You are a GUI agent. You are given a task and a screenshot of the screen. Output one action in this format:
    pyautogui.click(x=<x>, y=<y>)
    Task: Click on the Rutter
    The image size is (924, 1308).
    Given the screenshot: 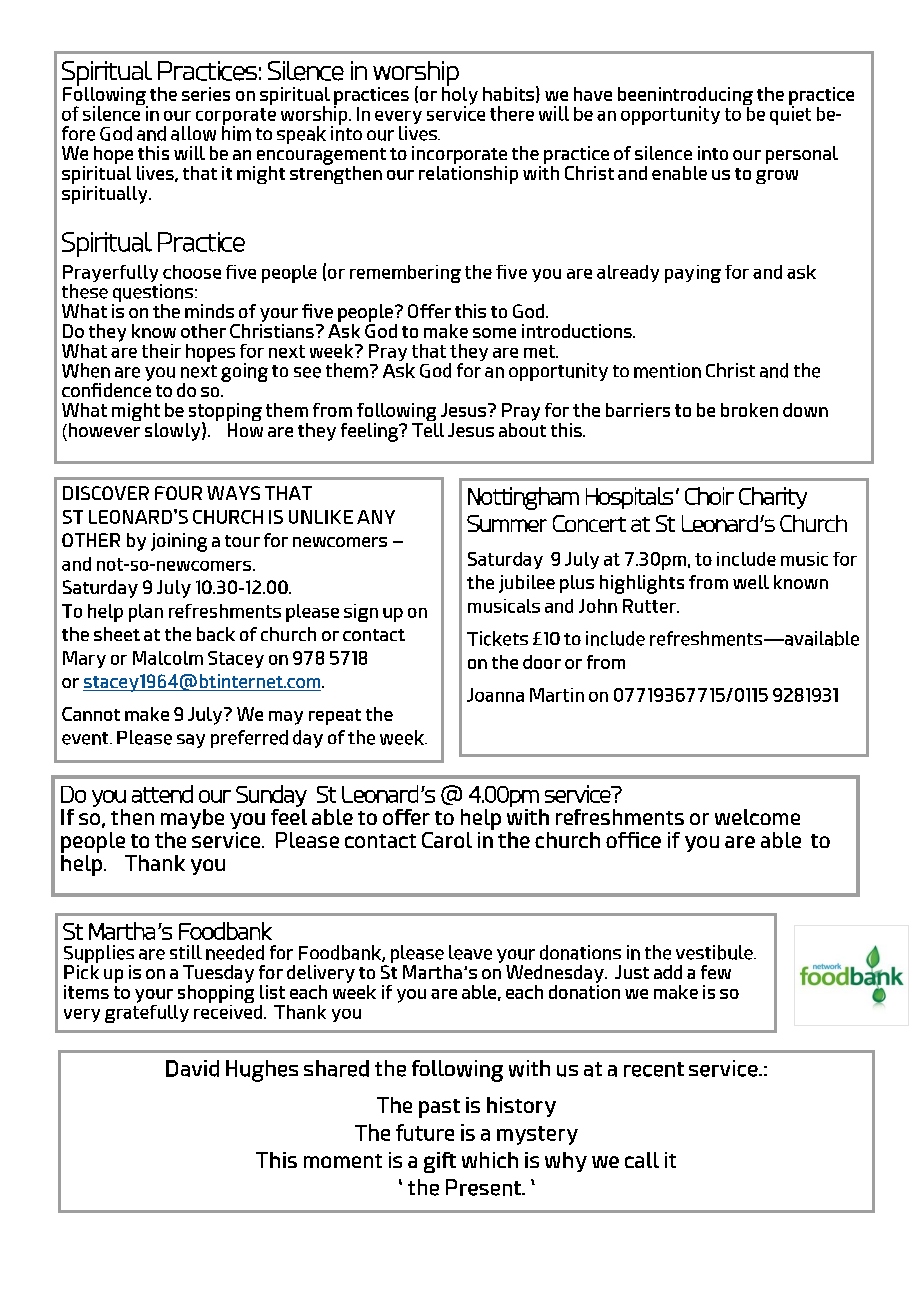 What is the action you would take?
    pyautogui.click(x=650, y=606)
